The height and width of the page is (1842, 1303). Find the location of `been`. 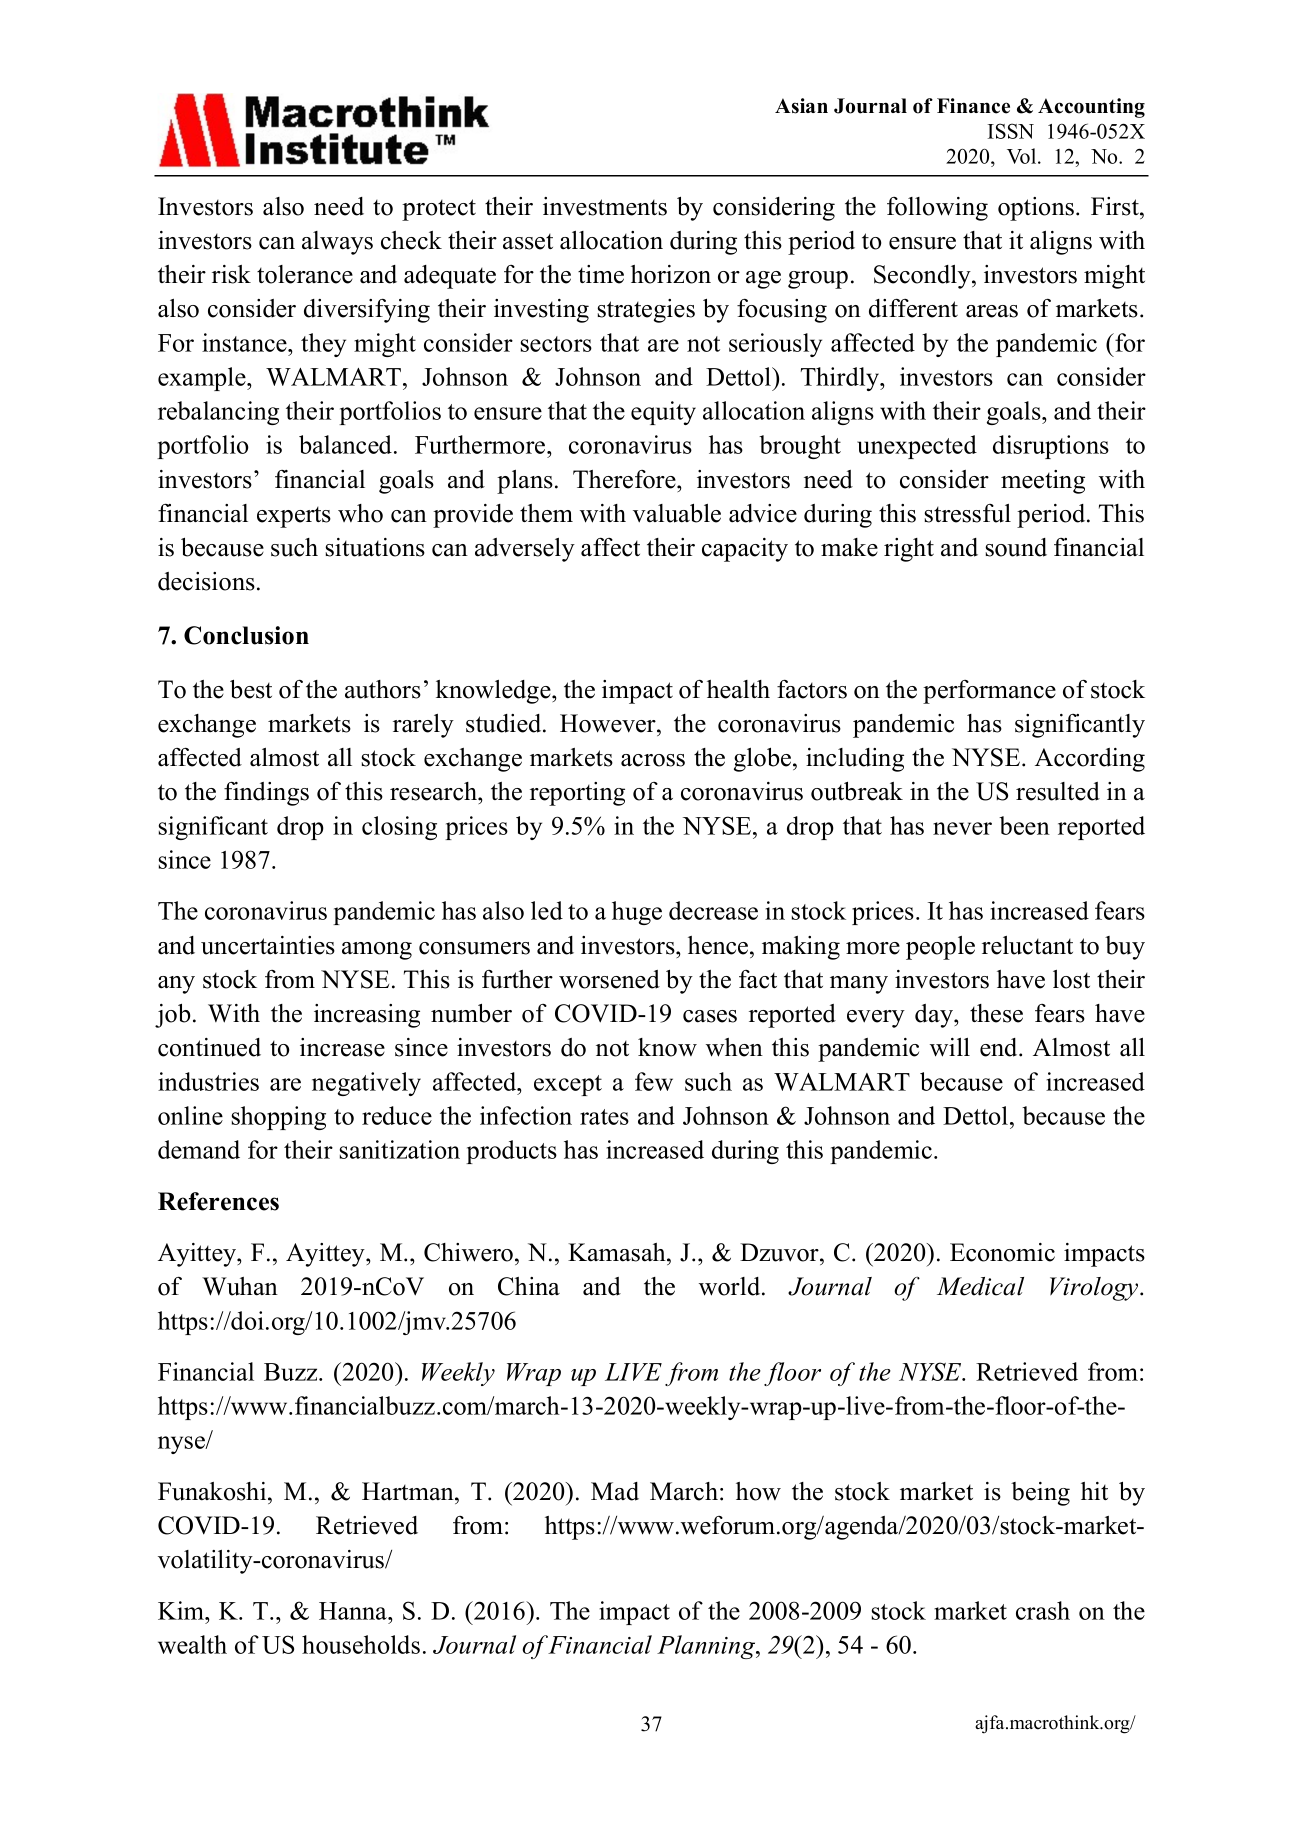

been is located at coordinates (1024, 825).
